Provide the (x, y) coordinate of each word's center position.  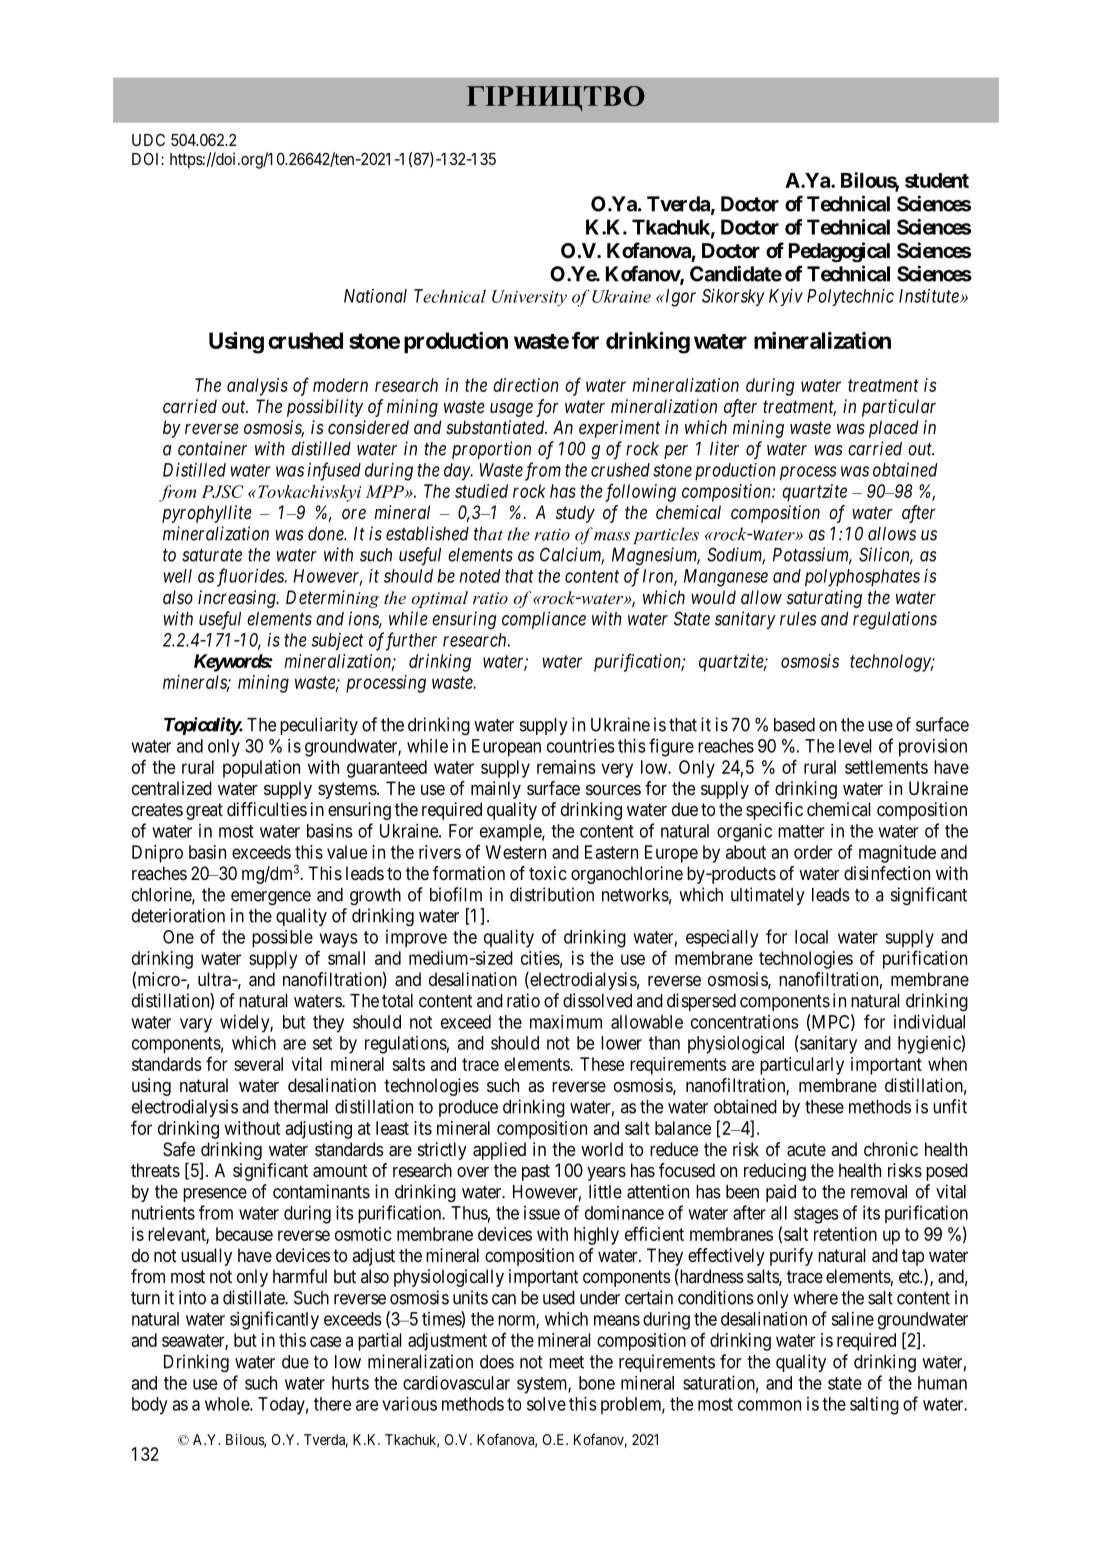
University (529, 298)
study (575, 514)
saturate (212, 555)
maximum (566, 1022)
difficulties (267, 809)
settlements (886, 767)
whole (228, 1404)
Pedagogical (839, 252)
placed (893, 429)
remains (566, 767)
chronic (891, 1149)
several (258, 1064)
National (375, 296)
